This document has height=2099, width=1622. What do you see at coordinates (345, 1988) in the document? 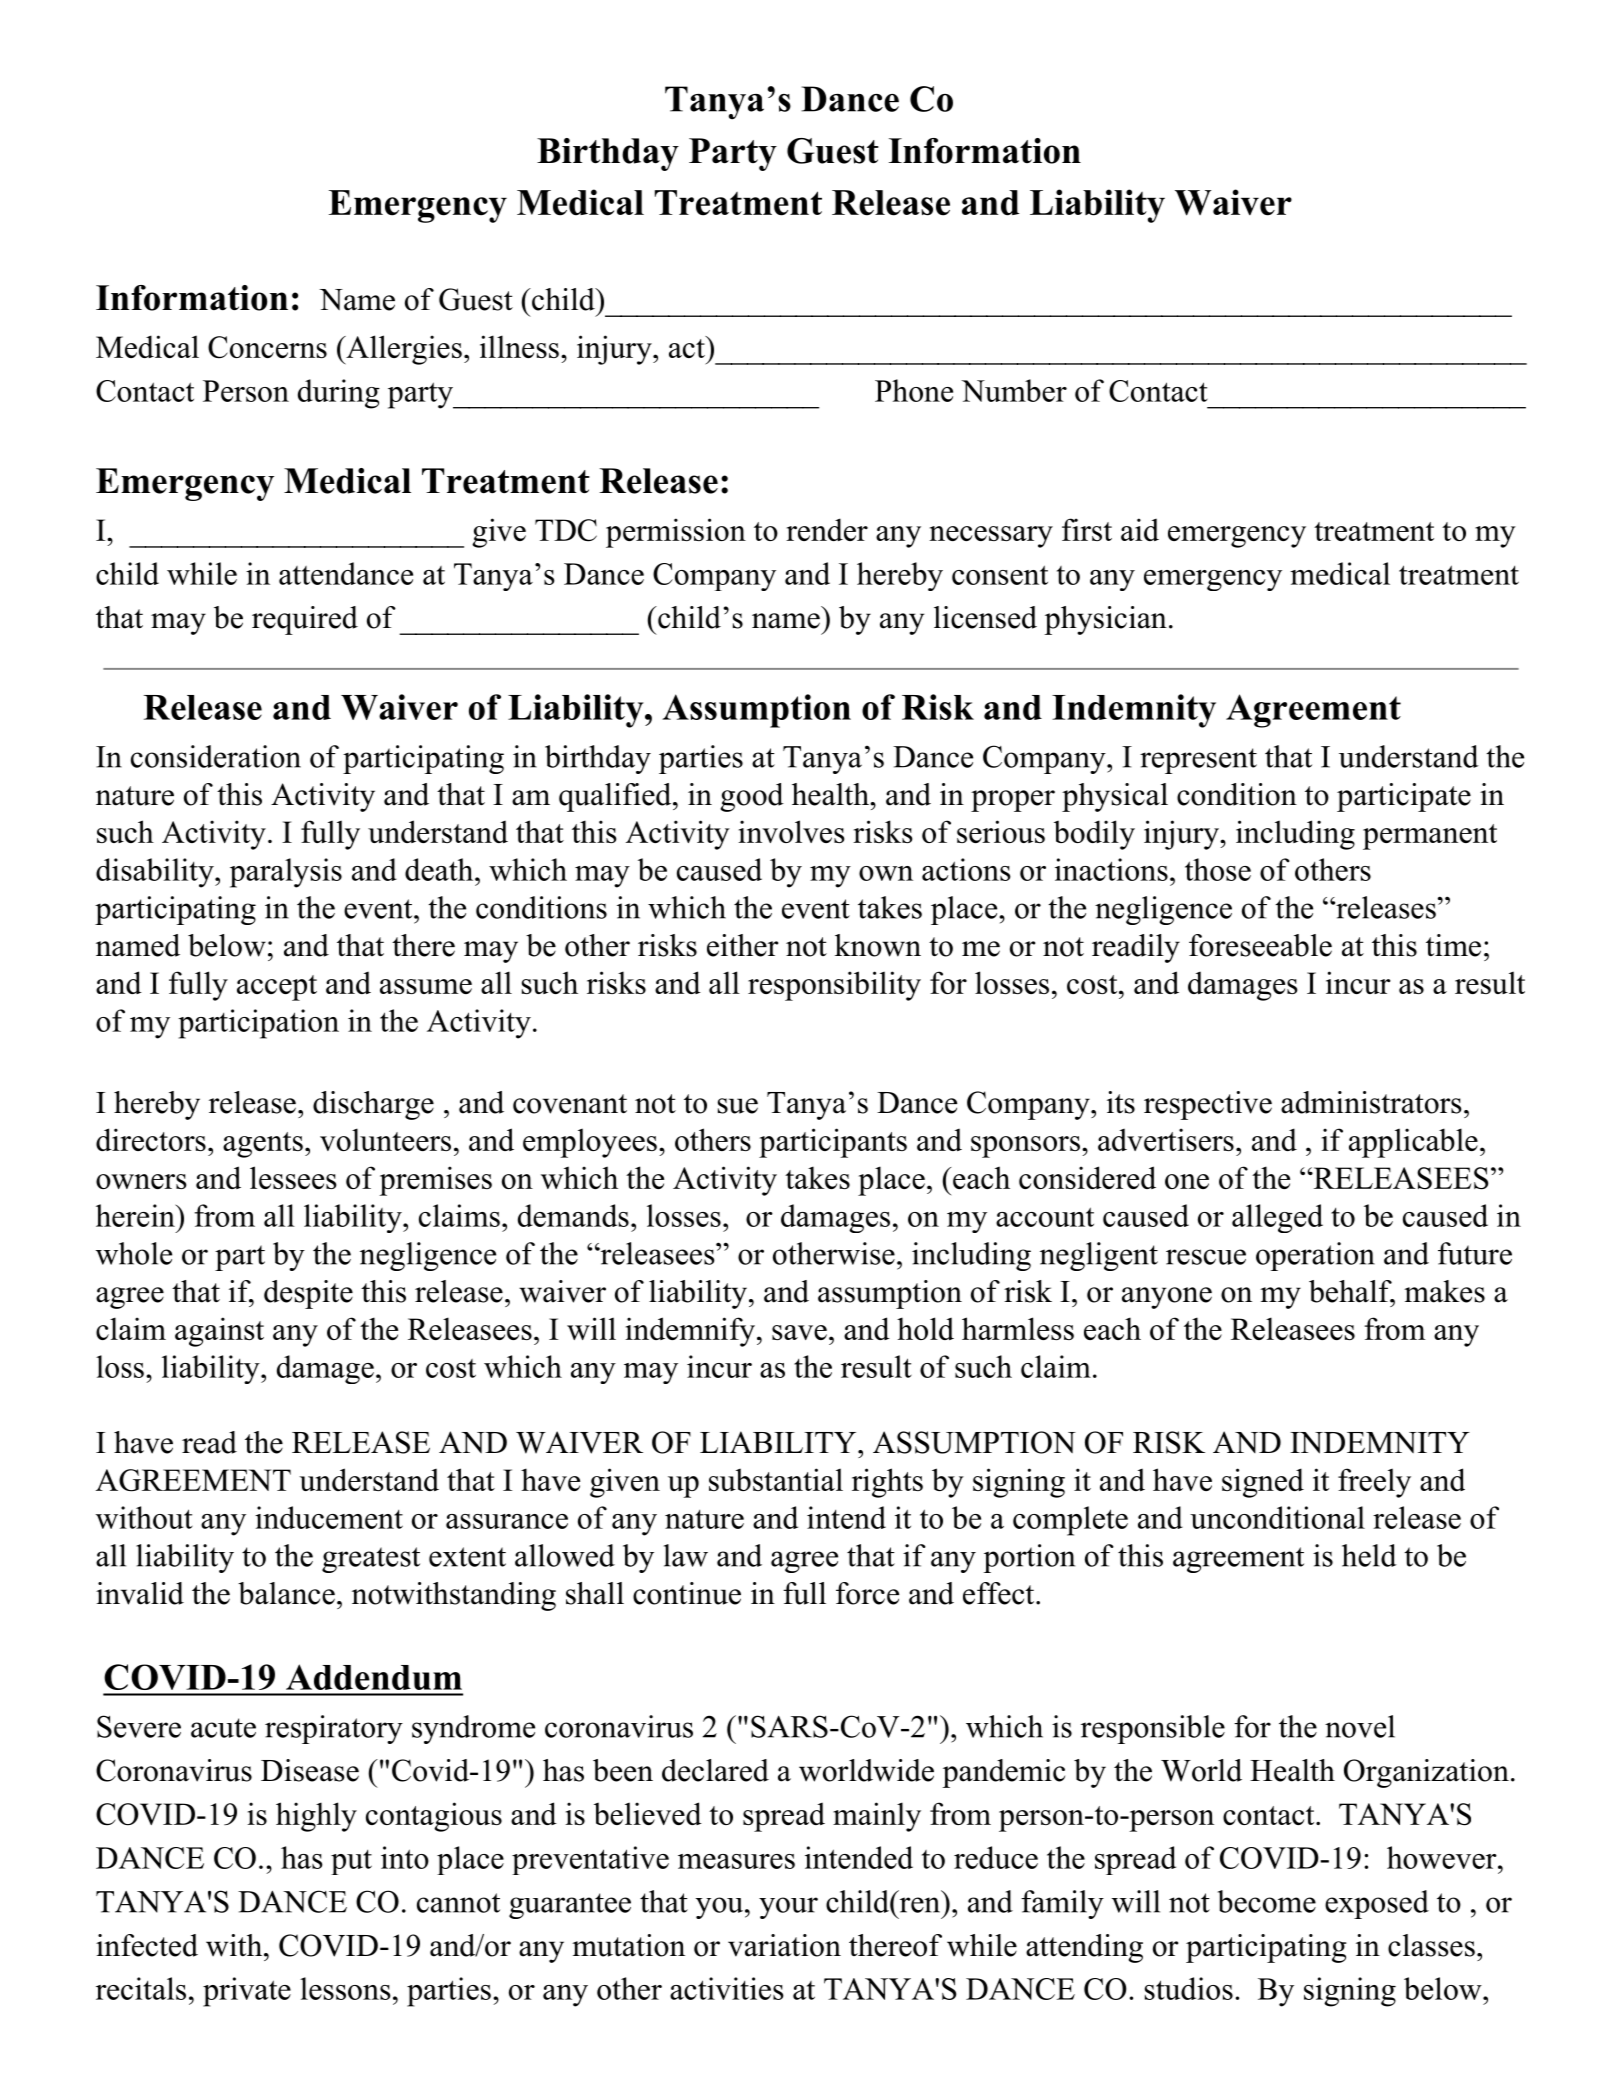
I see `lessons` at bounding box center [345, 1988].
